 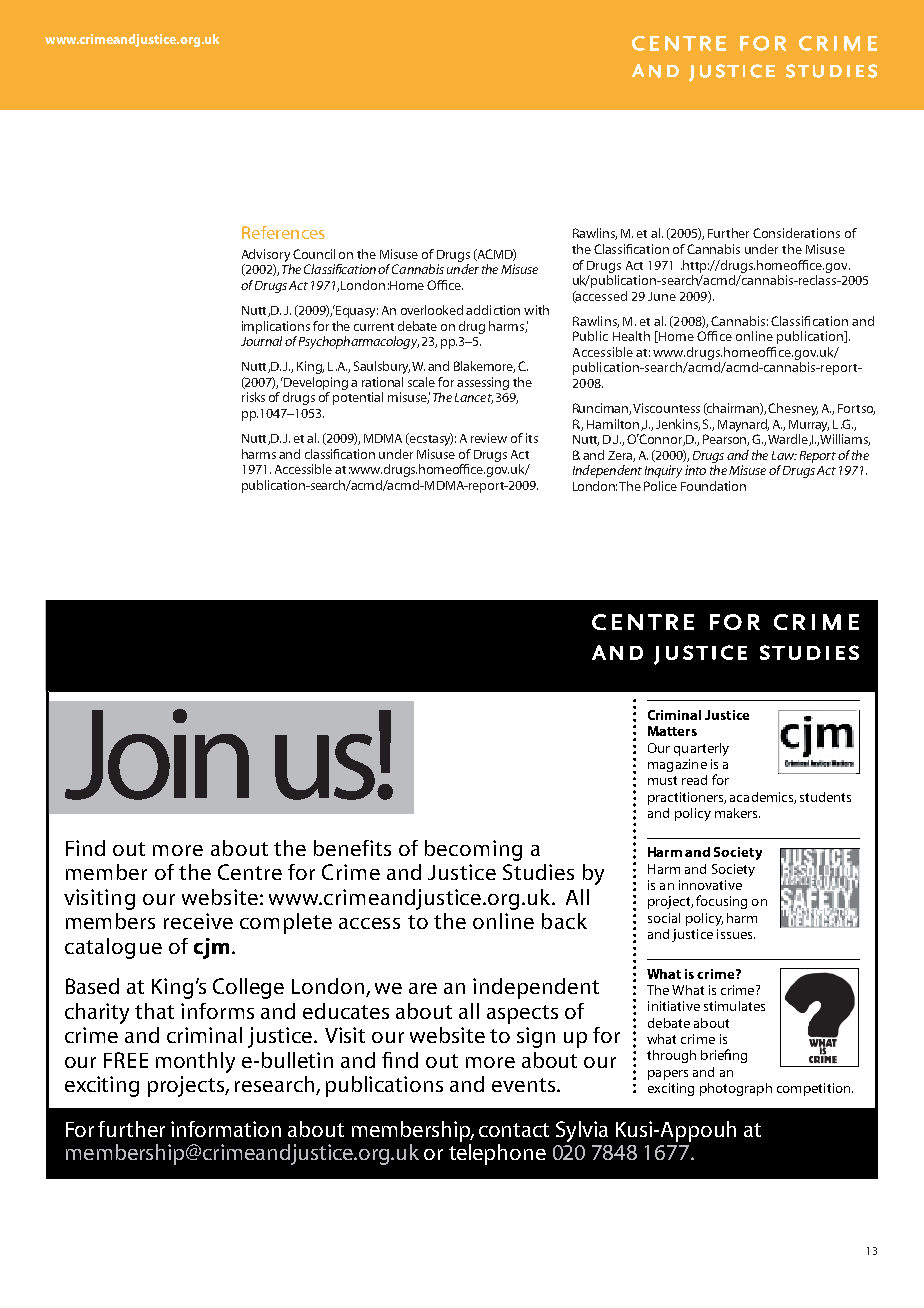 I want to click on Developing, so click(x=315, y=383).
